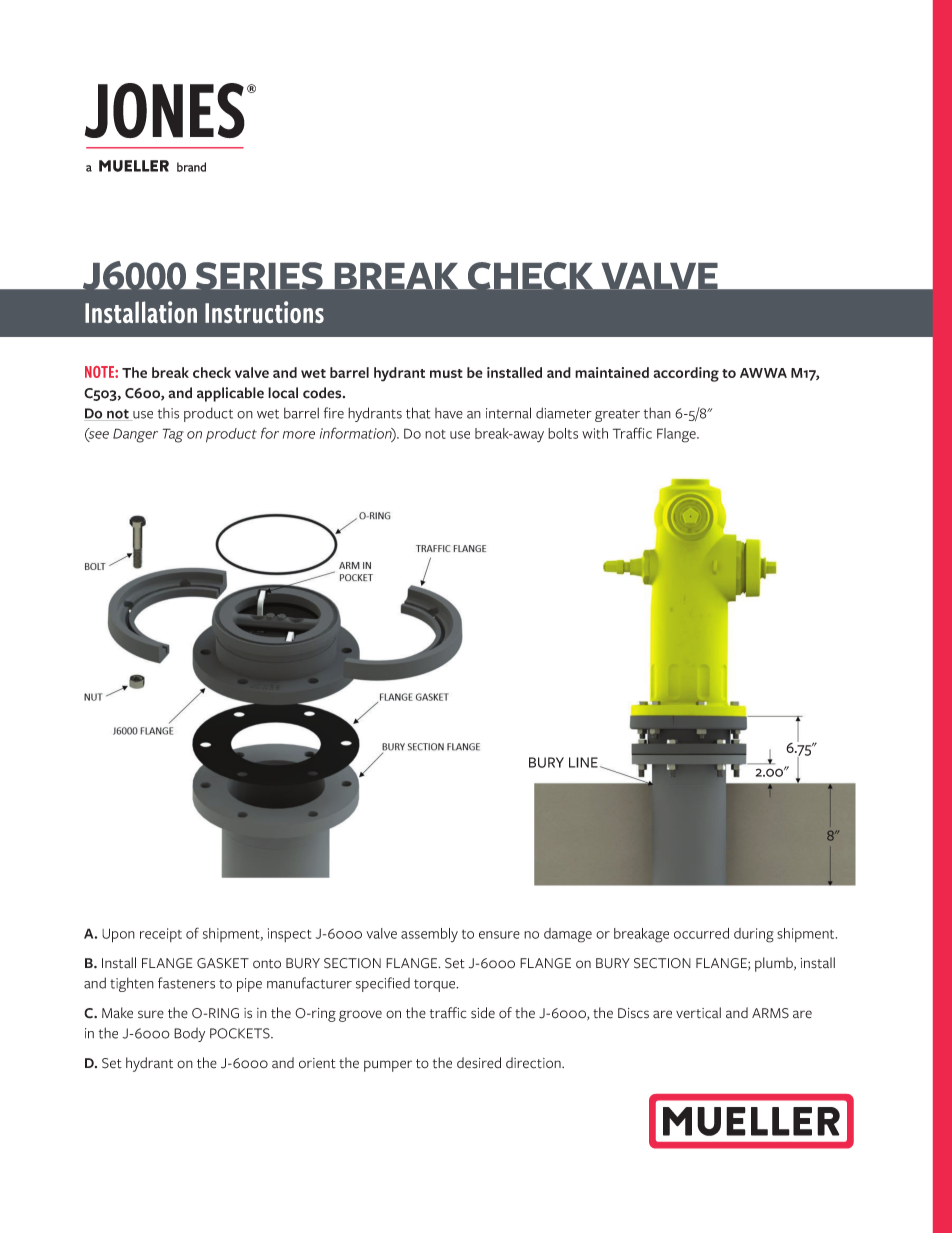  What do you see at coordinates (701, 933) in the image?
I see `occurred` at bounding box center [701, 933].
